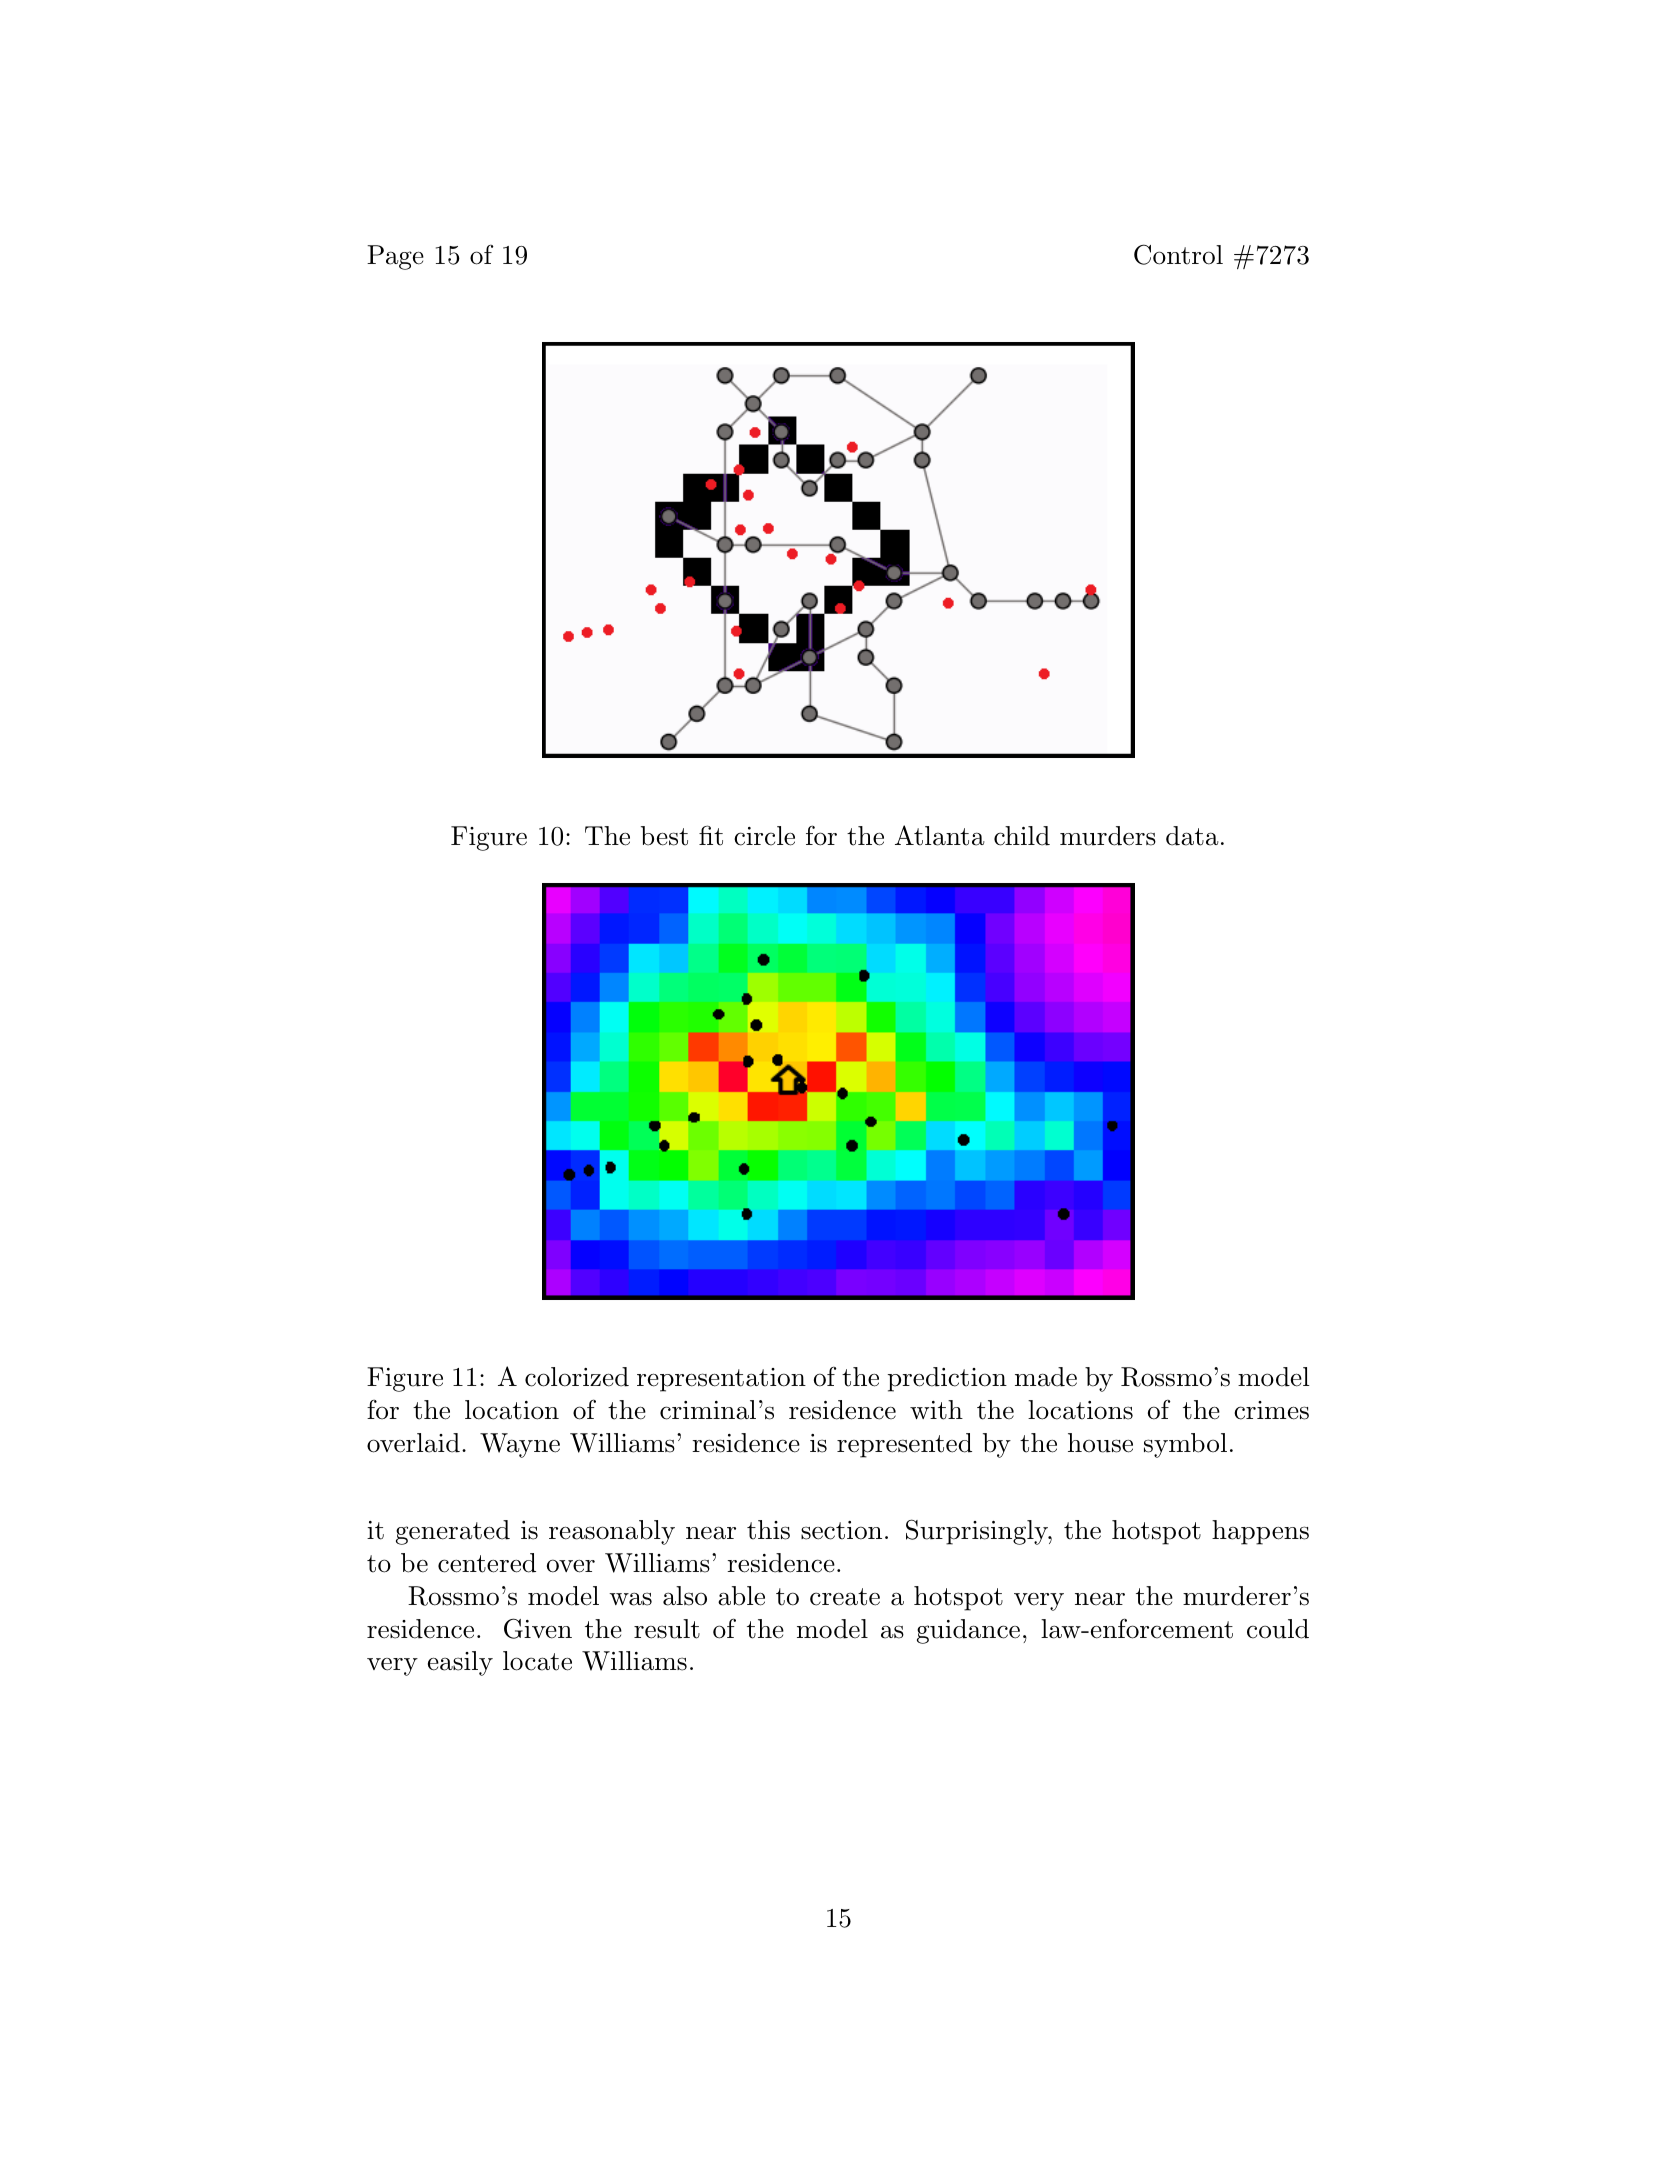 The width and height of the screenshot is (1679, 2173). Describe the element at coordinates (1192, 836) in the screenshot. I see `data` at that location.
